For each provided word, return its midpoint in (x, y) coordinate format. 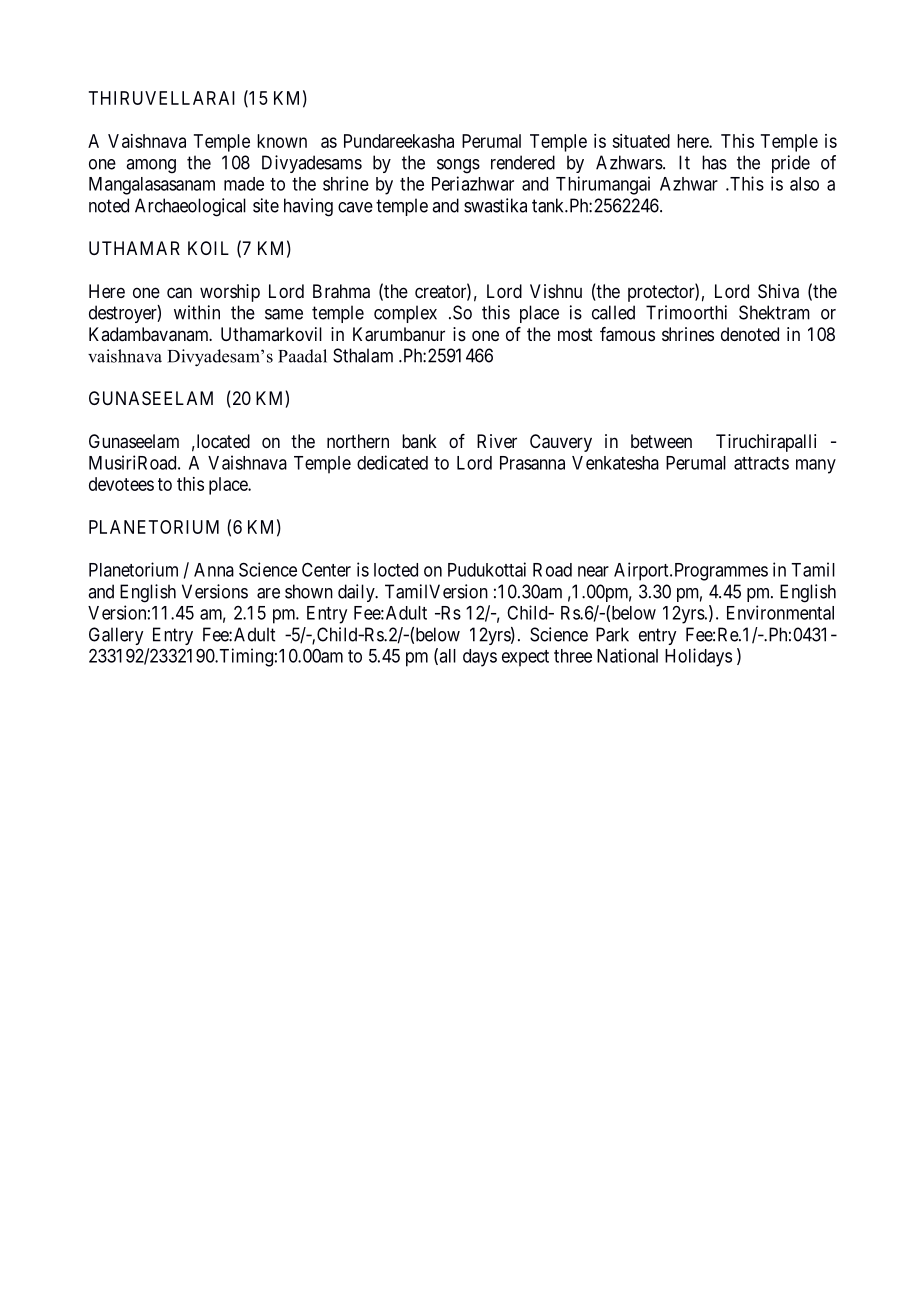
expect (525, 658)
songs (458, 166)
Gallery (116, 636)
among (151, 166)
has (714, 162)
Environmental (780, 612)
